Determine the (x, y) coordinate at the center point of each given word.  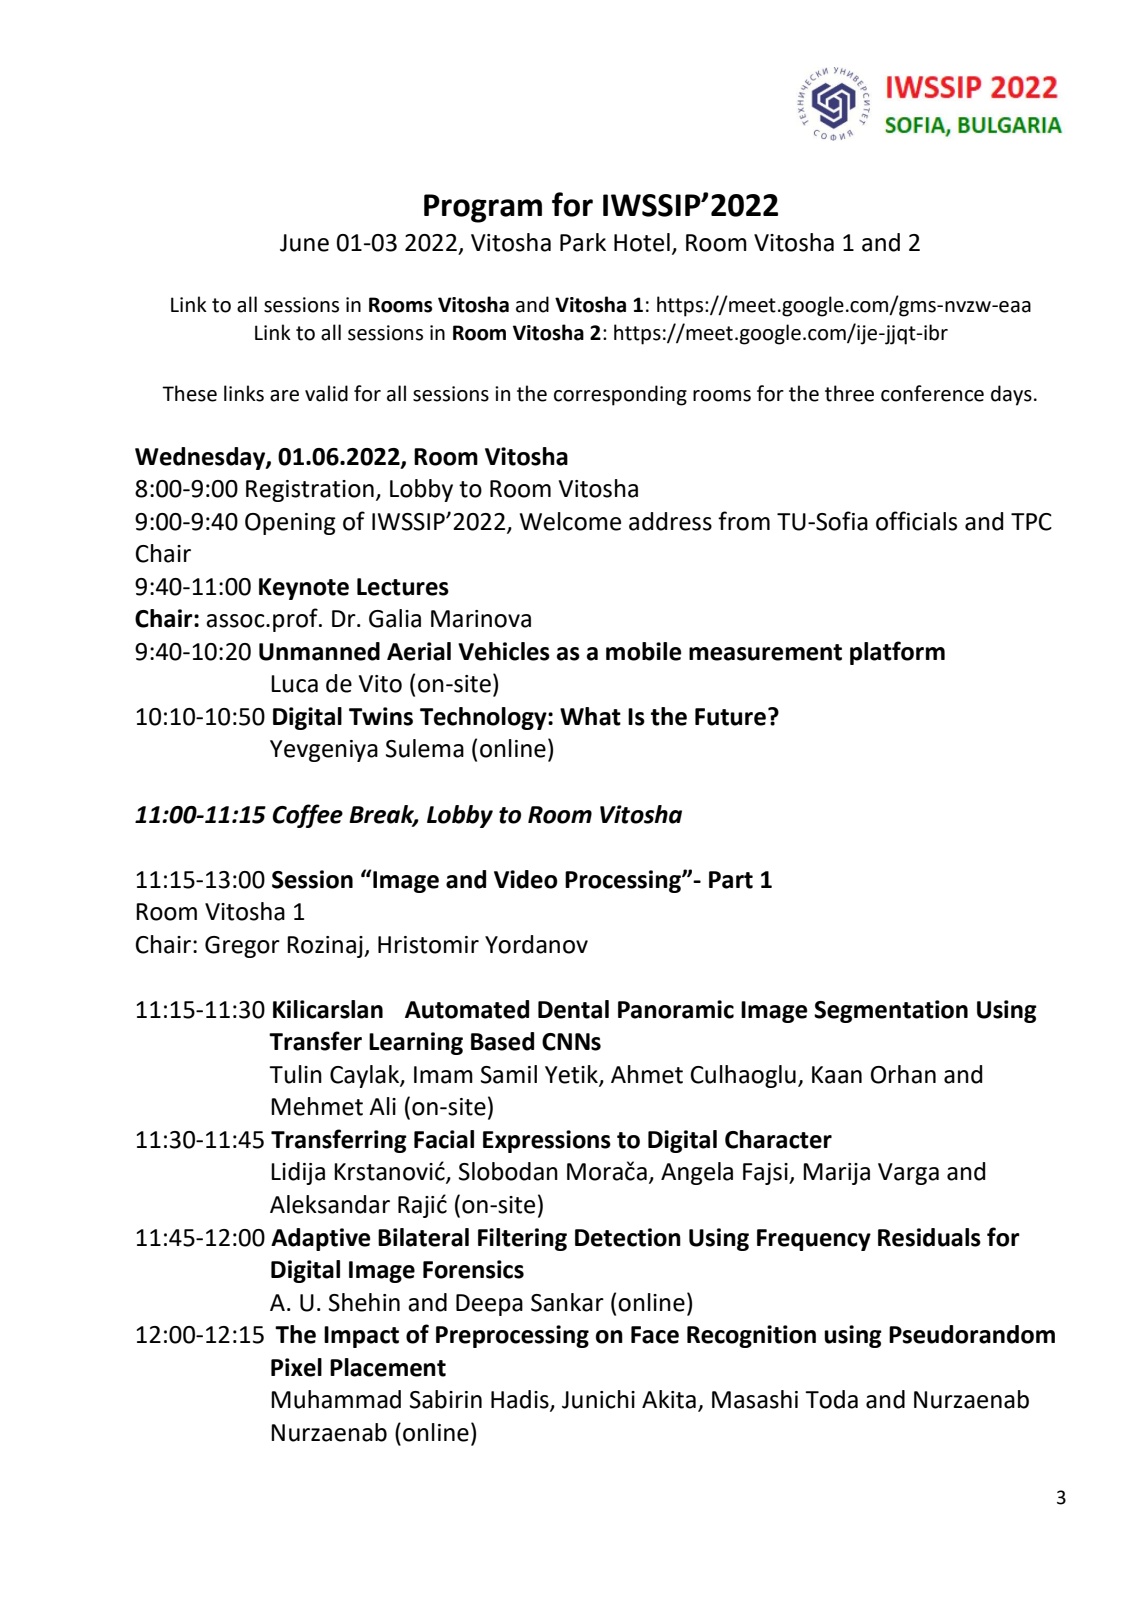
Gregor (242, 947)
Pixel (296, 1367)
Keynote (304, 589)
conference (932, 393)
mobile (643, 651)
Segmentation (891, 1011)
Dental (573, 1009)
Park (583, 242)
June (304, 243)
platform (897, 653)
